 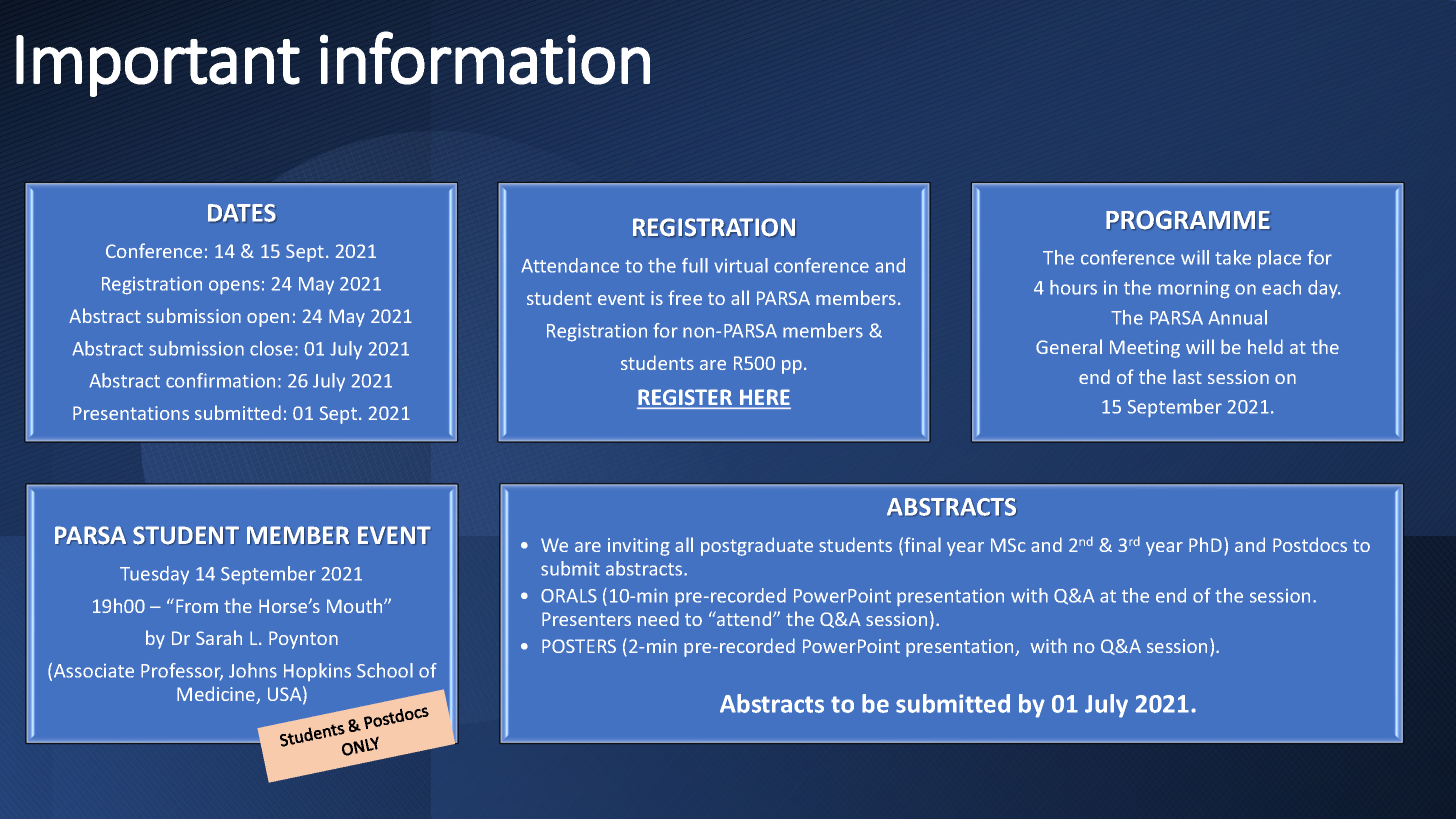 I want to click on PROGRAMME, so click(x=1188, y=220).
